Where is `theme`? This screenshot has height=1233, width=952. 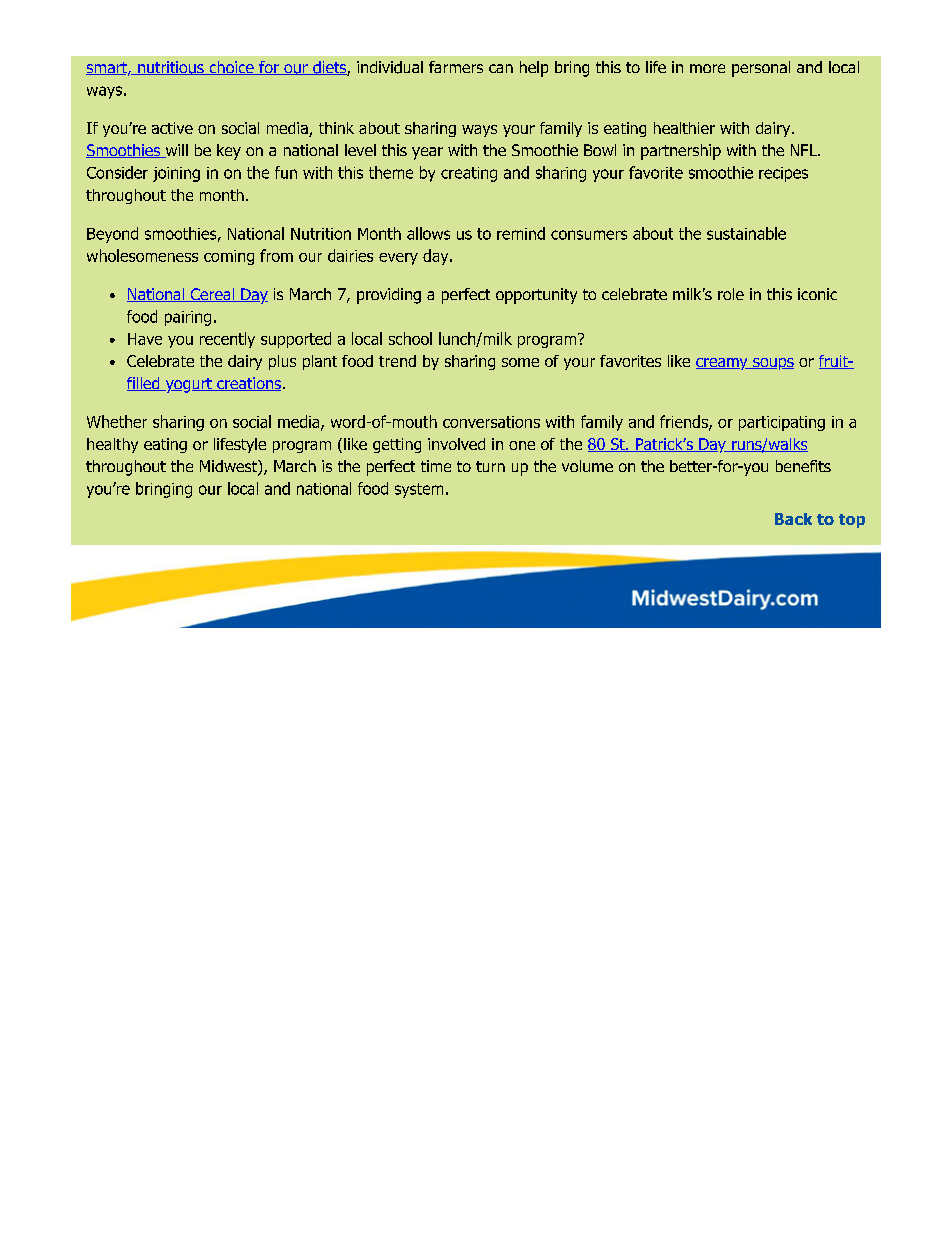
theme is located at coordinates (391, 172).
